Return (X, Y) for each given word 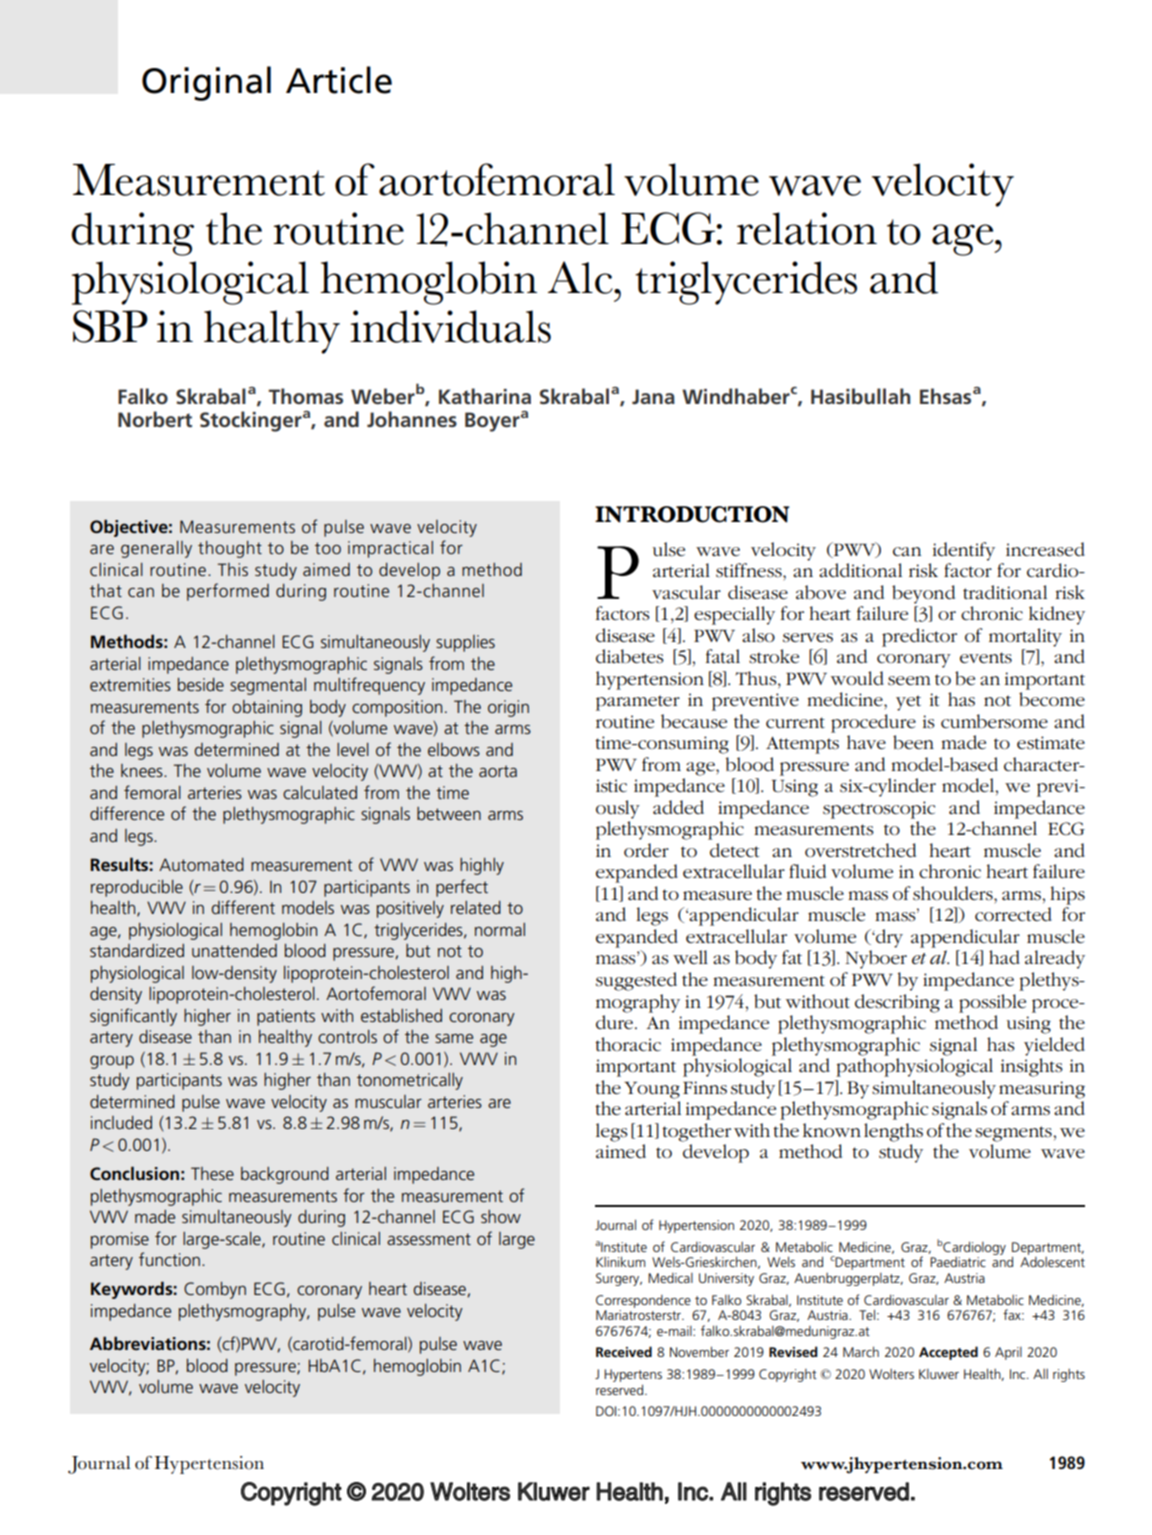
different (243, 907)
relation (807, 228)
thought (230, 549)
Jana (653, 396)
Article (339, 80)
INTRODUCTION (692, 514)
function (169, 1259)
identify (964, 551)
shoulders (954, 893)
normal (500, 929)
